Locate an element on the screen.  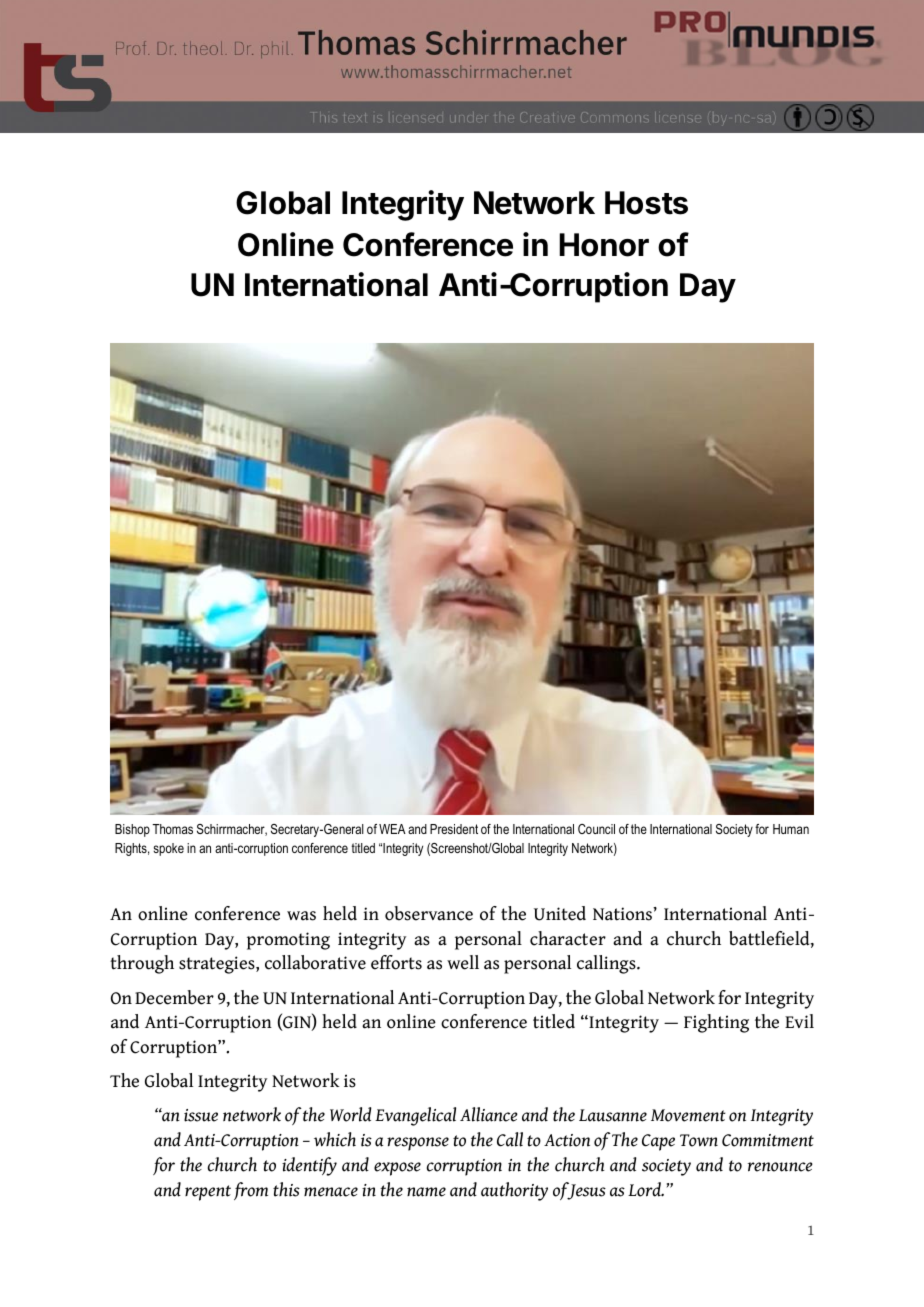
Town is located at coordinates (699, 1140).
